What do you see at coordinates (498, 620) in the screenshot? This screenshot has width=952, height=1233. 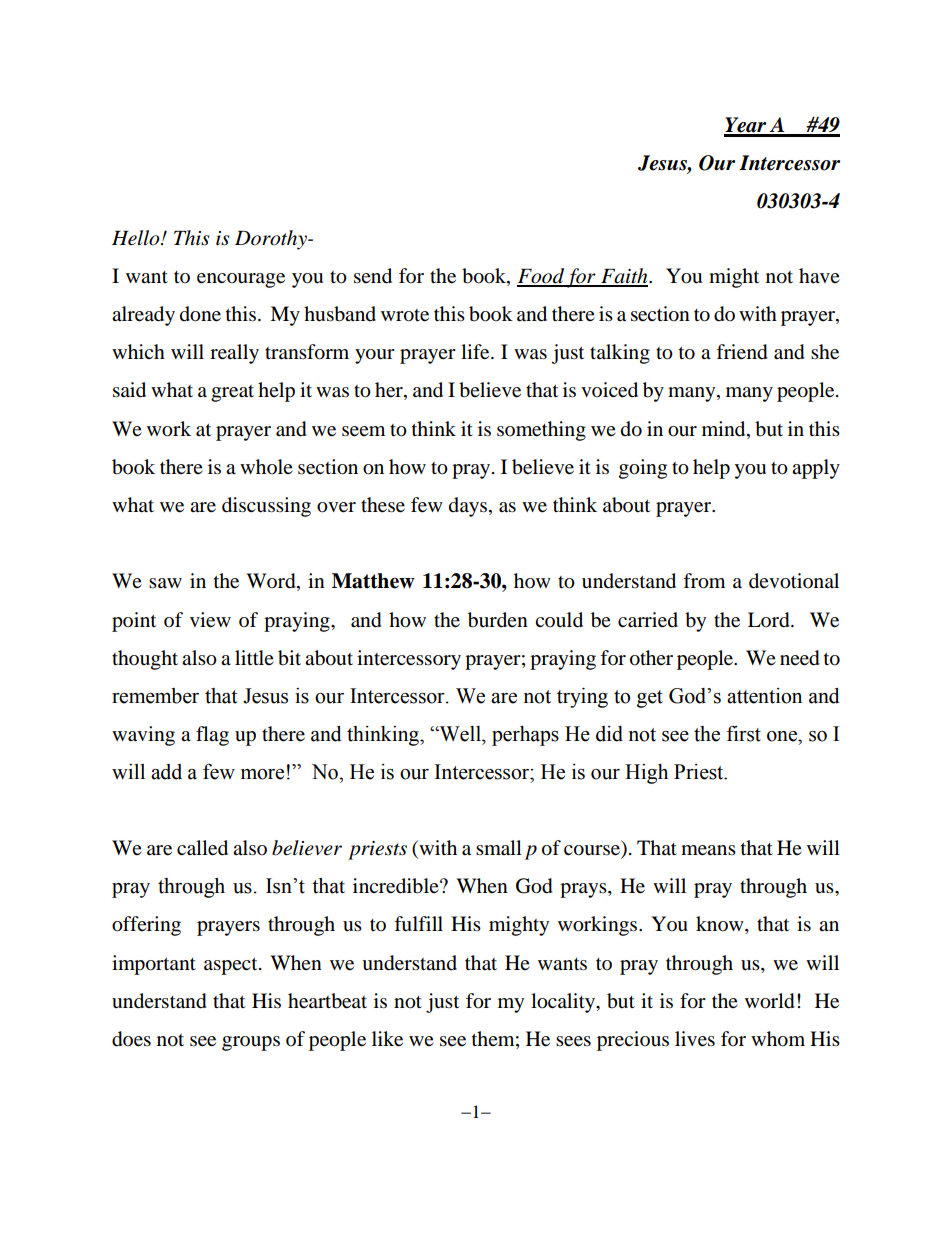 I see `burden` at bounding box center [498, 620].
